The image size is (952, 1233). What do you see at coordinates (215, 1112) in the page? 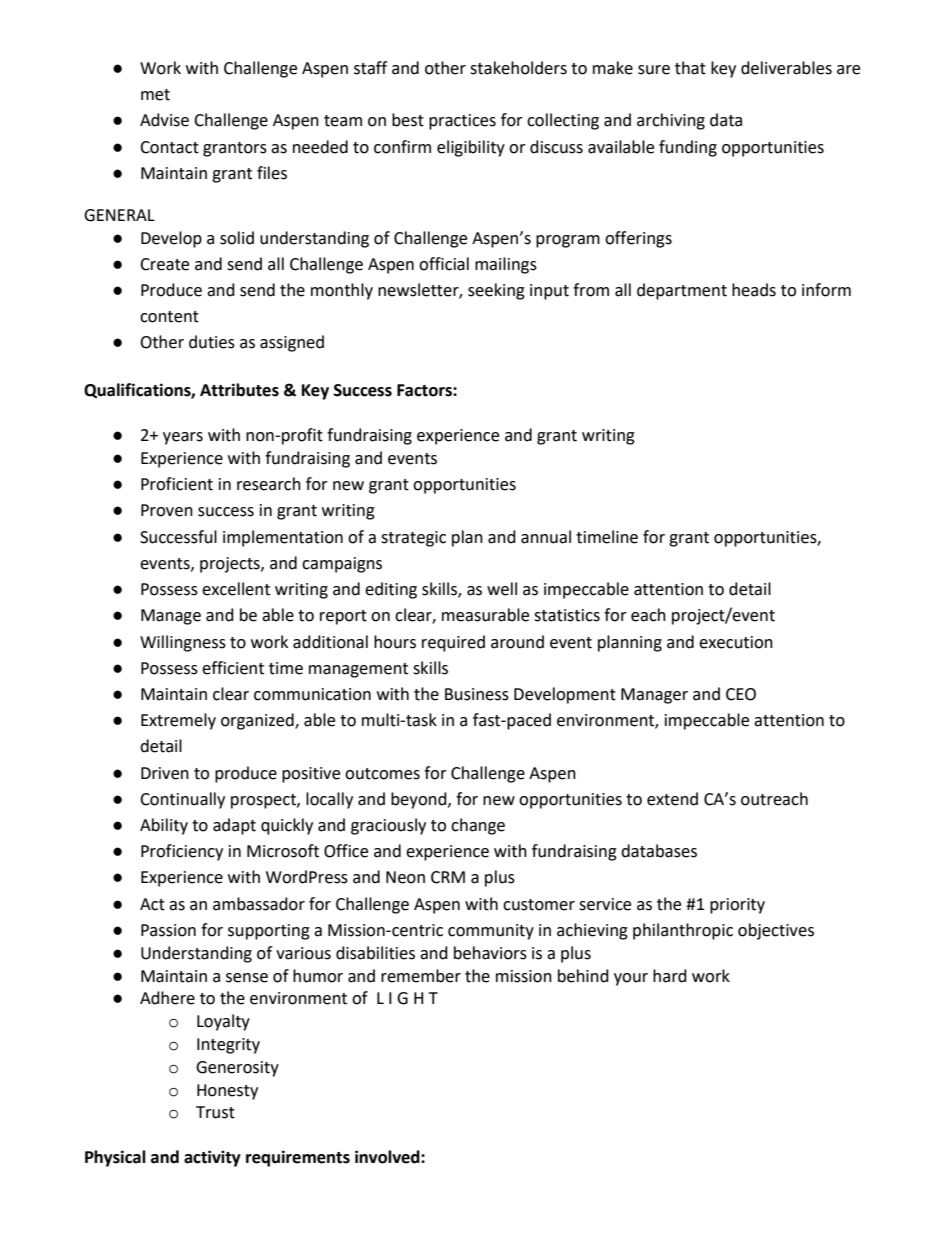
I see `Trust` at bounding box center [215, 1112].
